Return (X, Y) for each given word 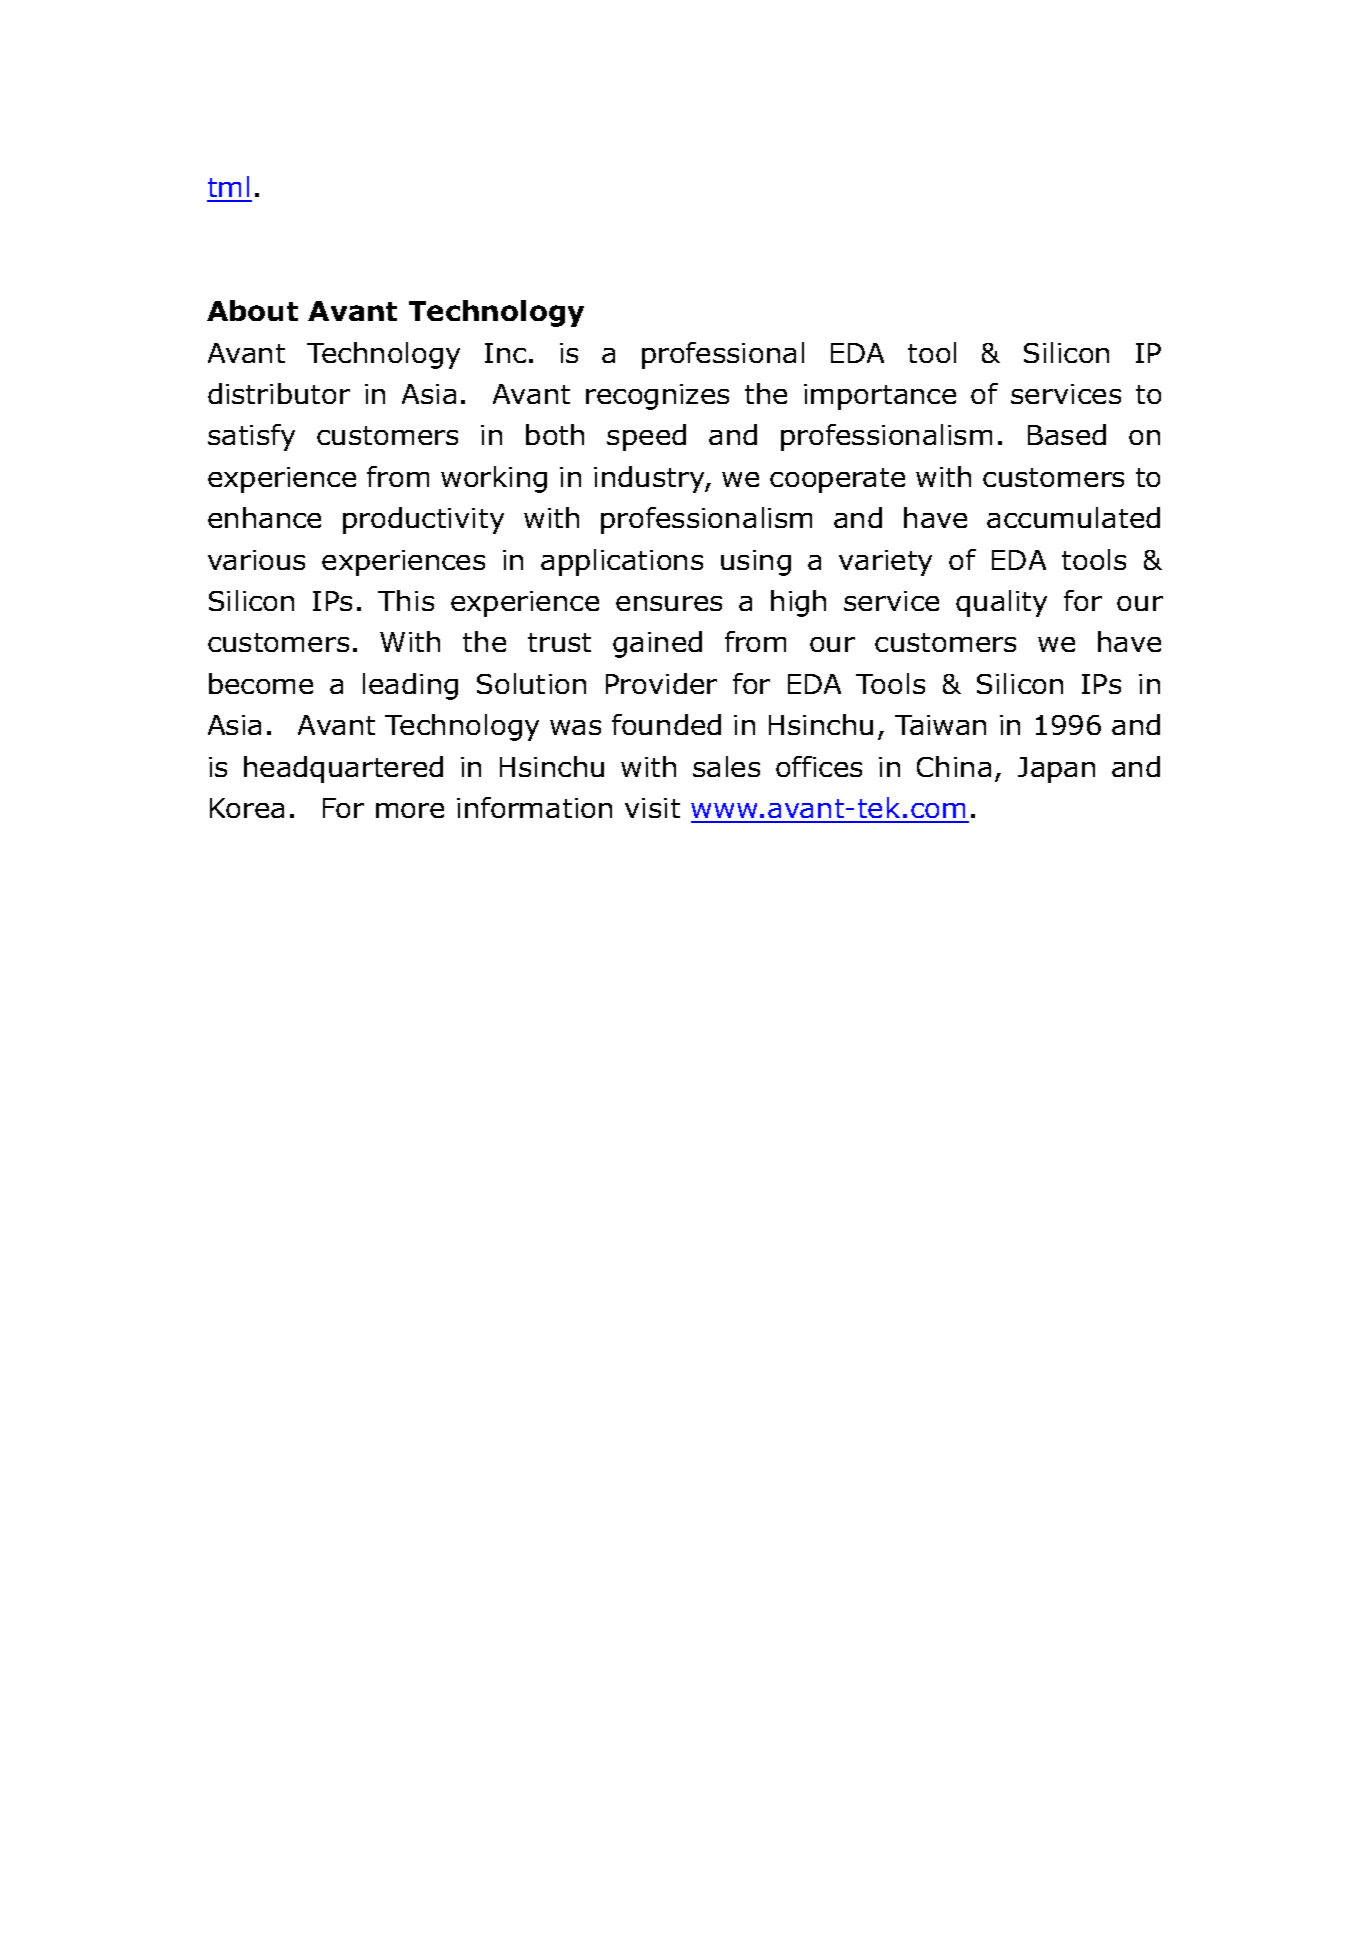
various (256, 560)
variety (885, 563)
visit (652, 808)
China (954, 766)
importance (880, 397)
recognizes (657, 397)
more (410, 810)
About (252, 310)
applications (622, 562)
